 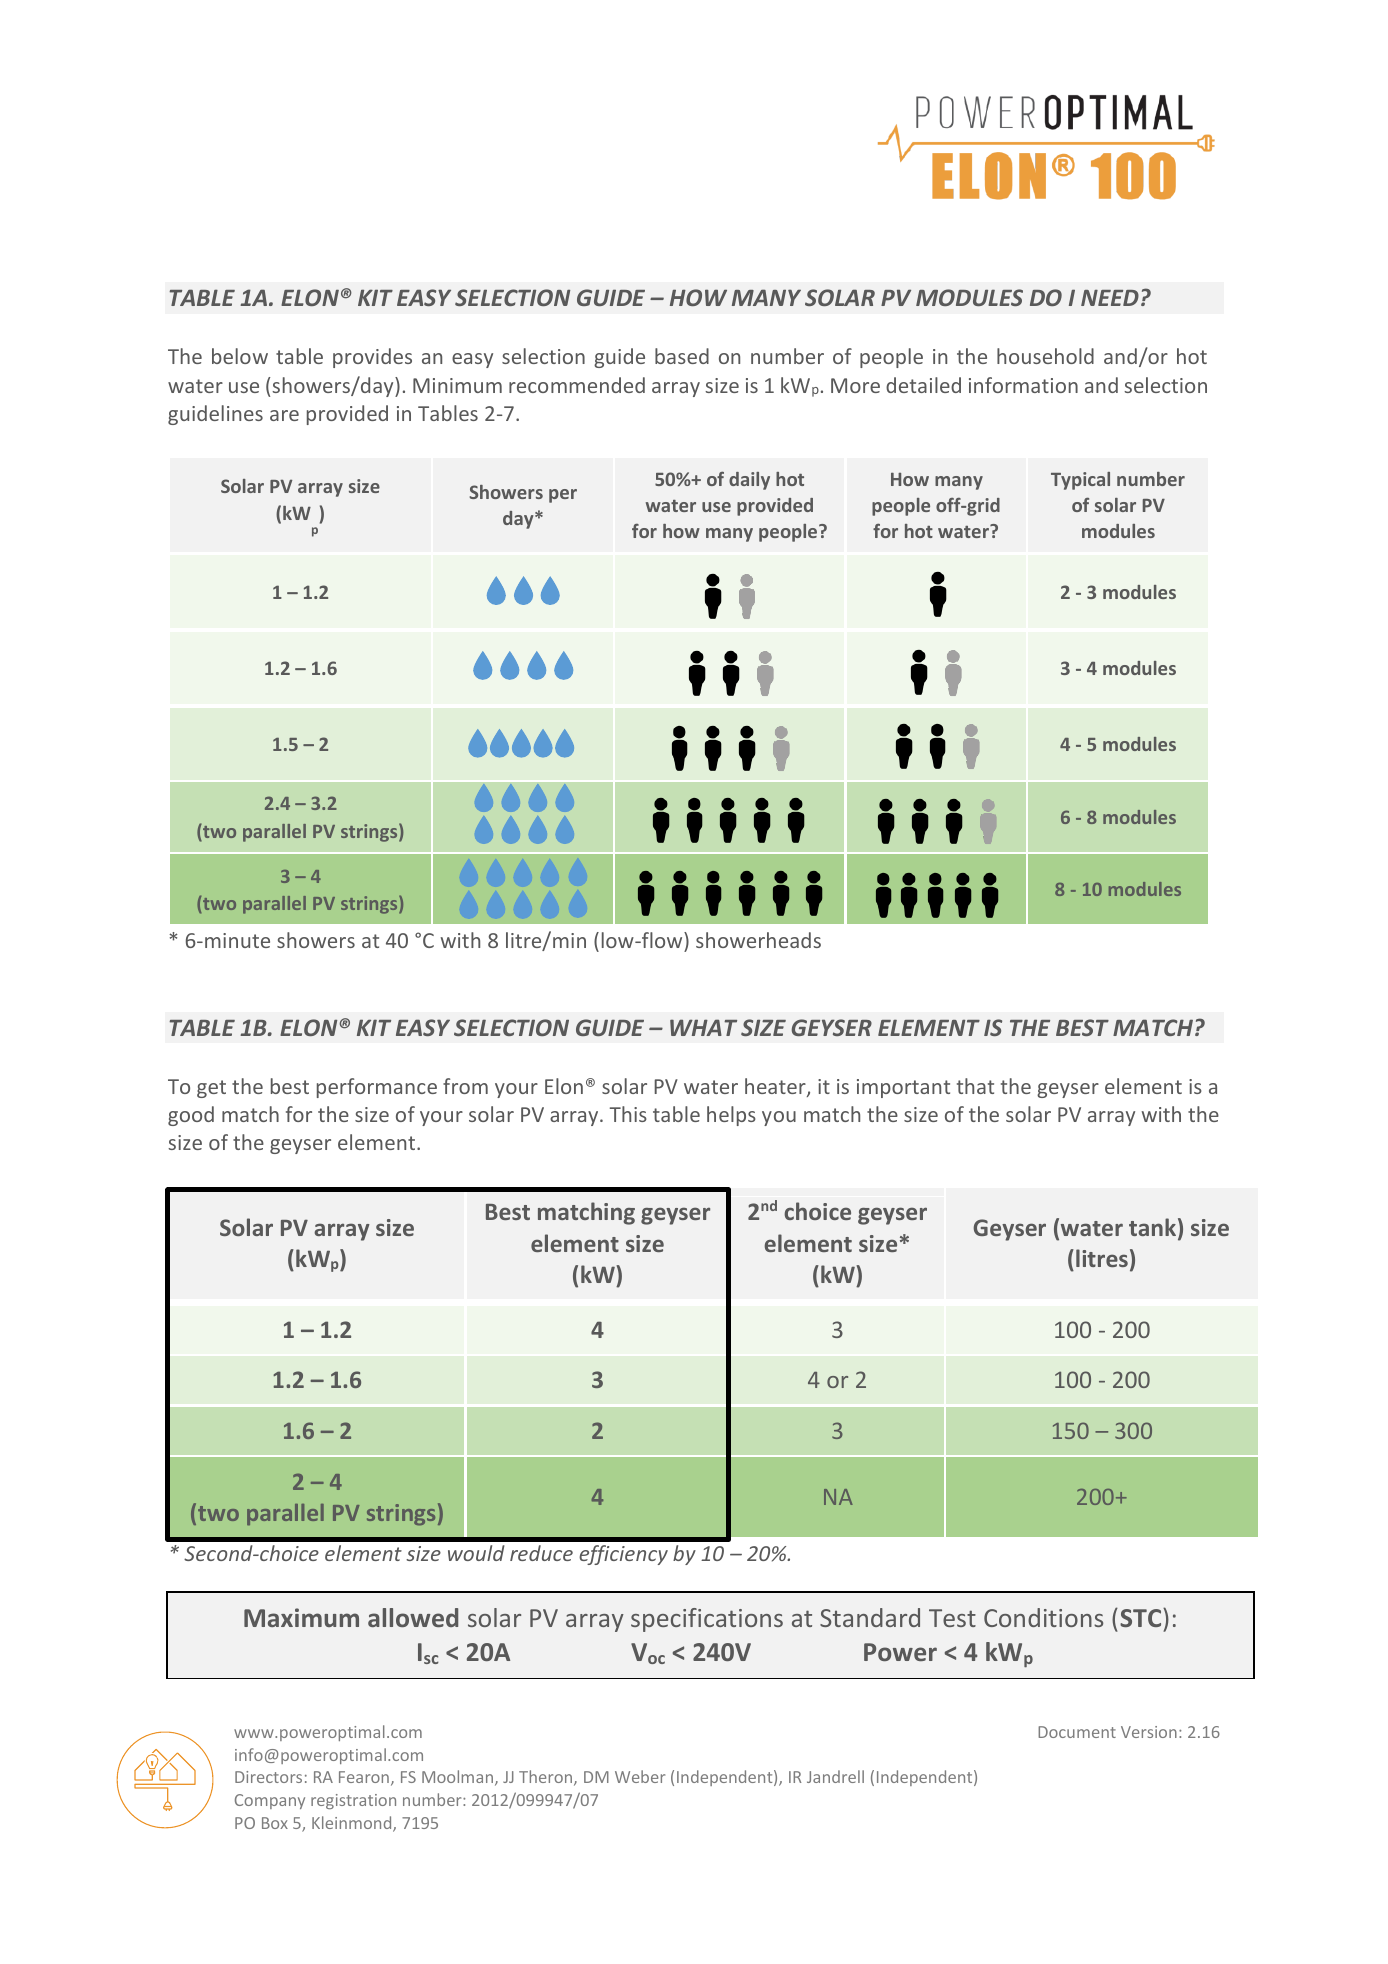 What do you see at coordinates (640, 1776) in the screenshot?
I see `Weber` at bounding box center [640, 1776].
